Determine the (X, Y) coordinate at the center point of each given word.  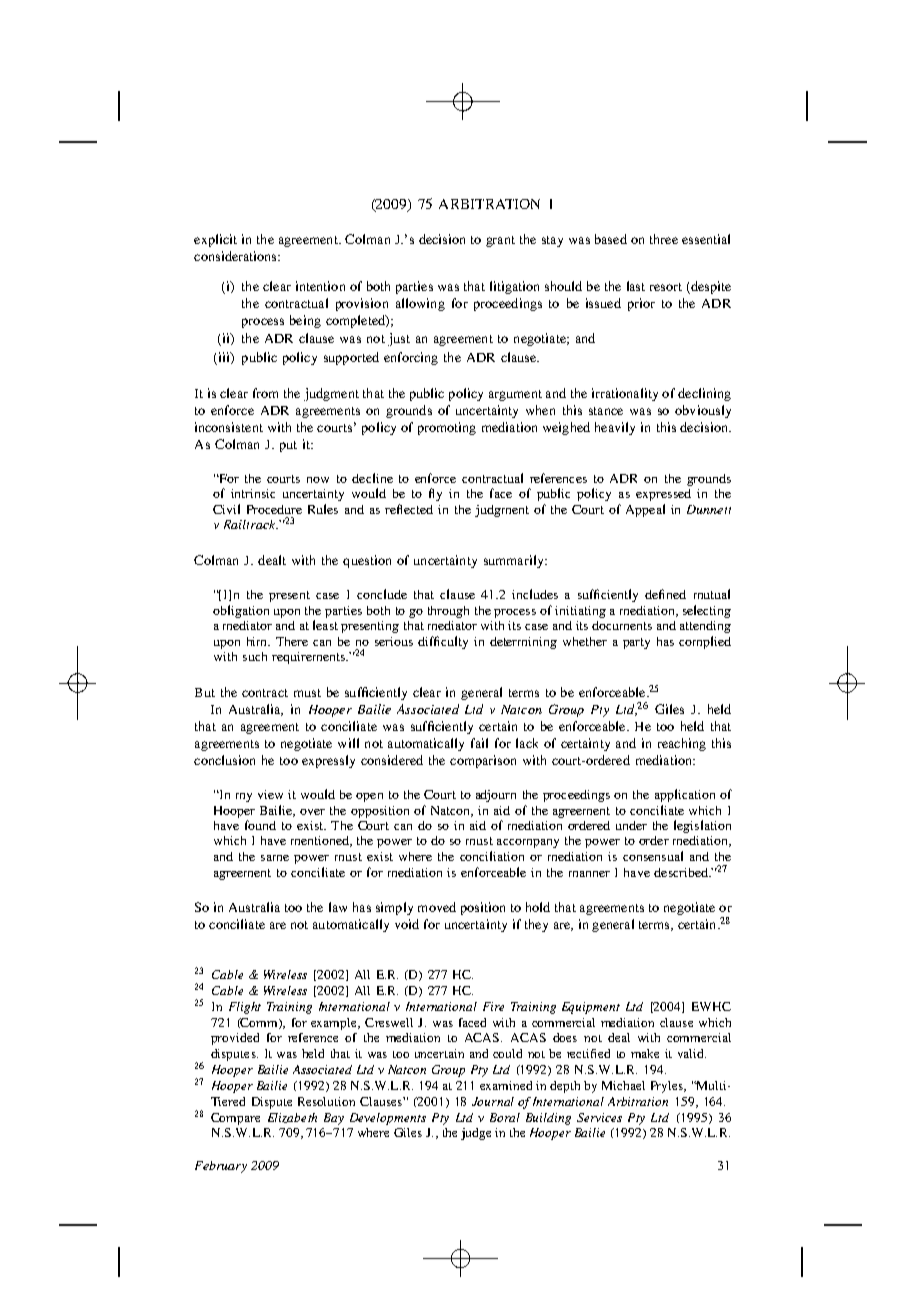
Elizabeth (292, 1118)
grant (500, 241)
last (636, 286)
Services (599, 1117)
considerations (236, 256)
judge (476, 1134)
